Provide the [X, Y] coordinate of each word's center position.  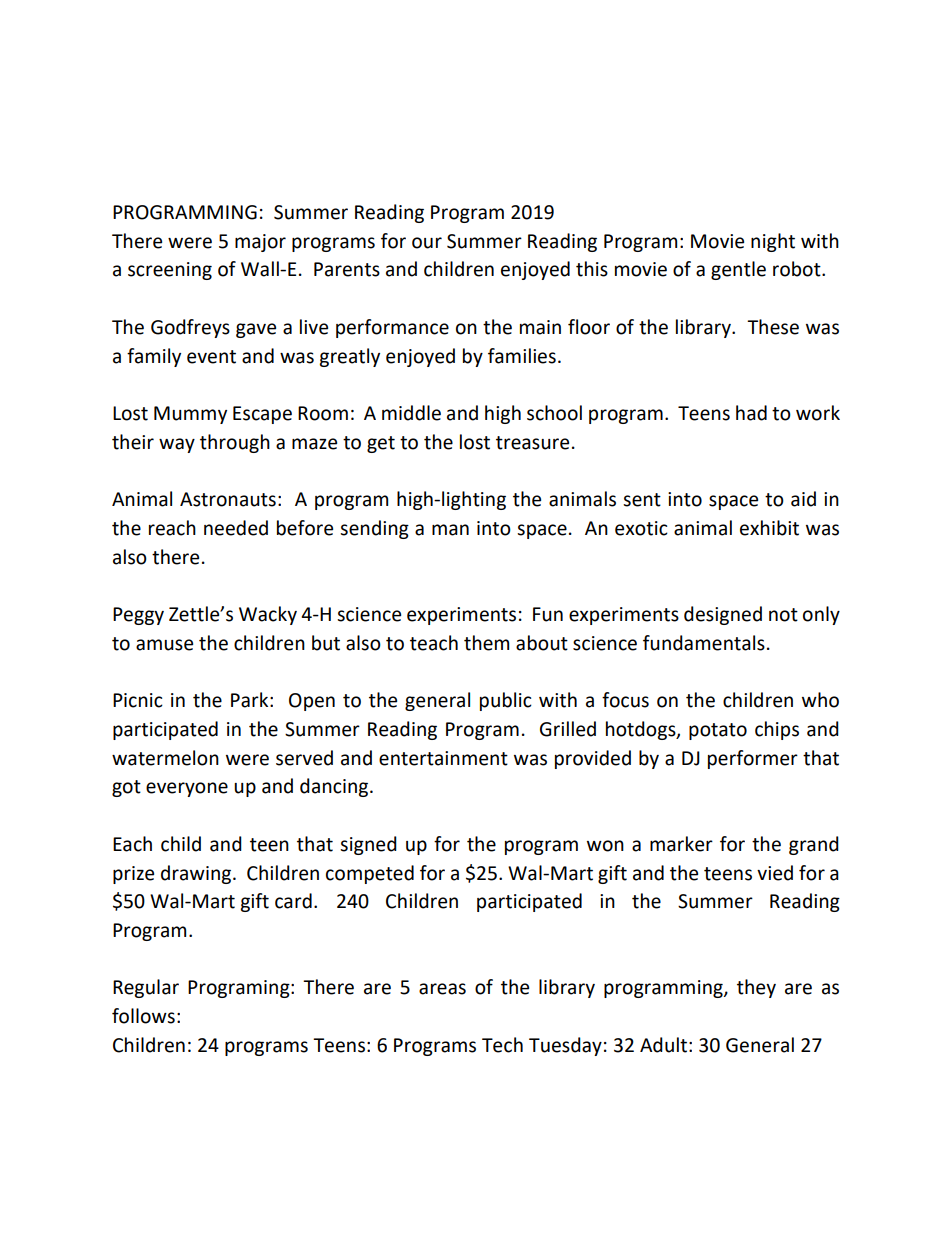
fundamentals [704, 643]
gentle [738, 270]
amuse [164, 645]
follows [143, 1016]
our [427, 243]
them [486, 643]
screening [170, 271]
